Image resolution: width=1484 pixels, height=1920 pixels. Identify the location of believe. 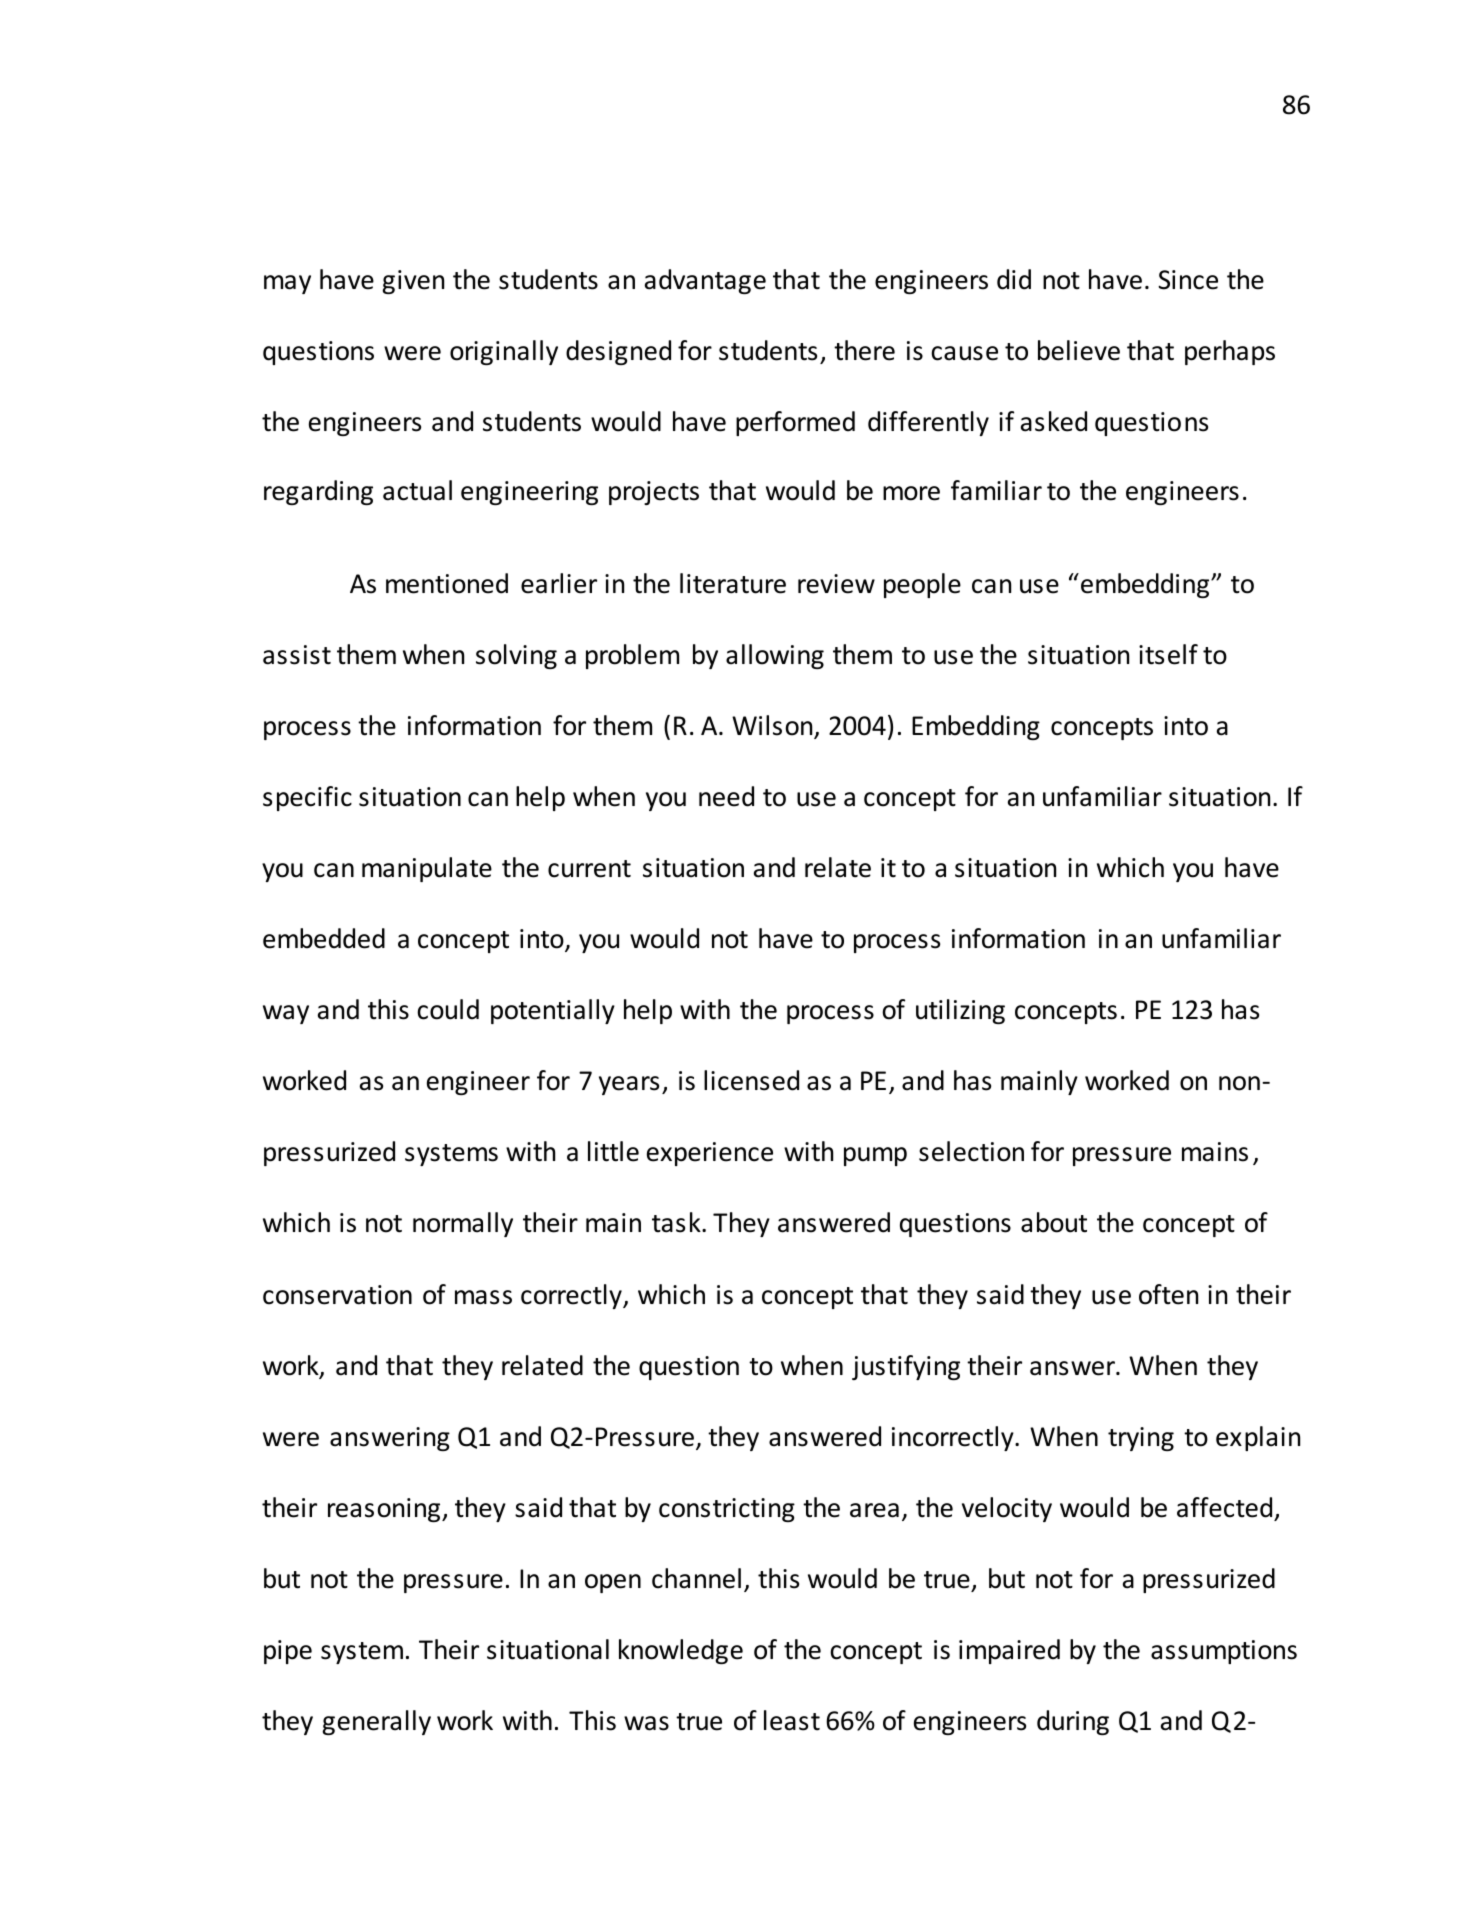
(1079, 350).
